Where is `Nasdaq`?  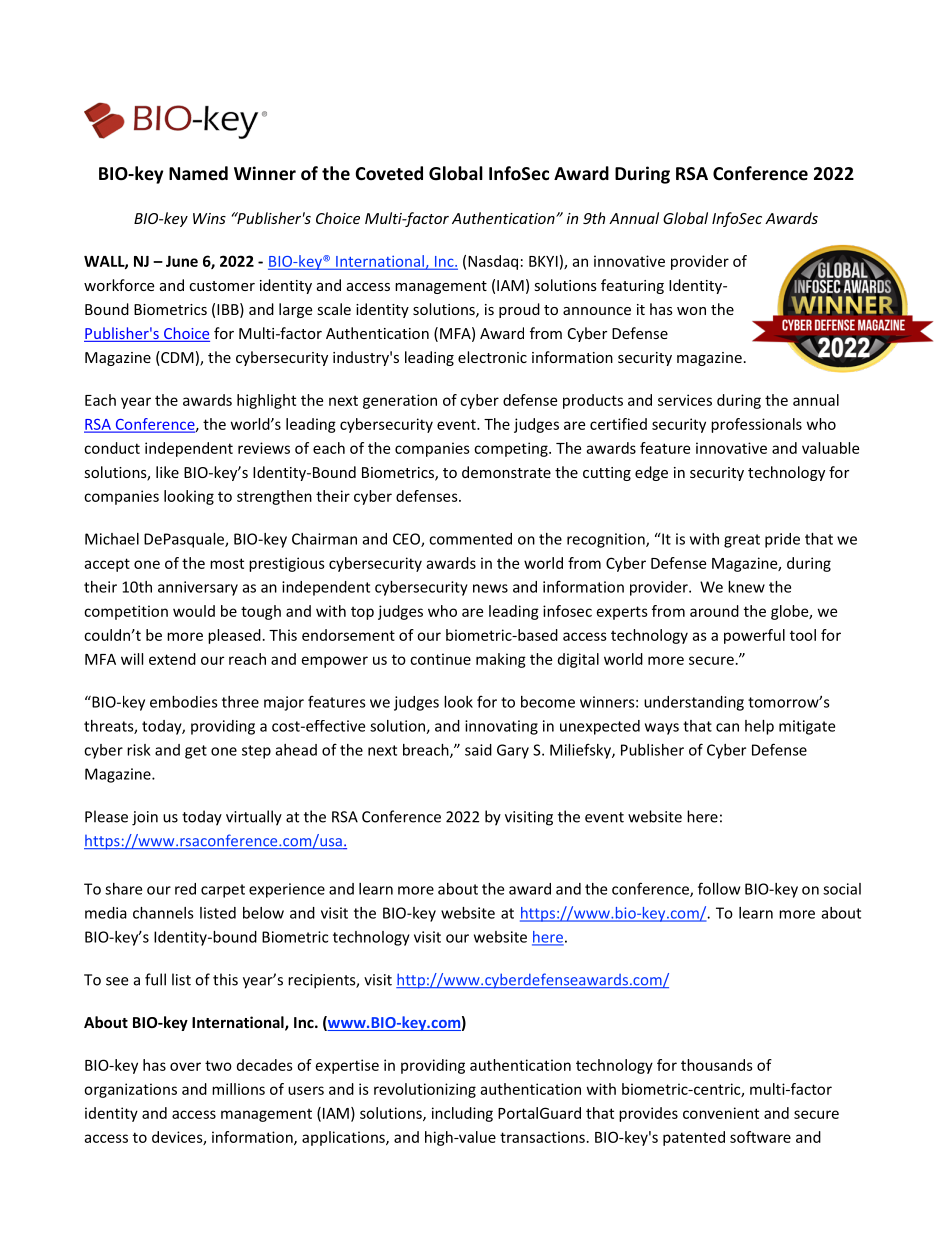 Nasdaq is located at coordinates (493, 262).
